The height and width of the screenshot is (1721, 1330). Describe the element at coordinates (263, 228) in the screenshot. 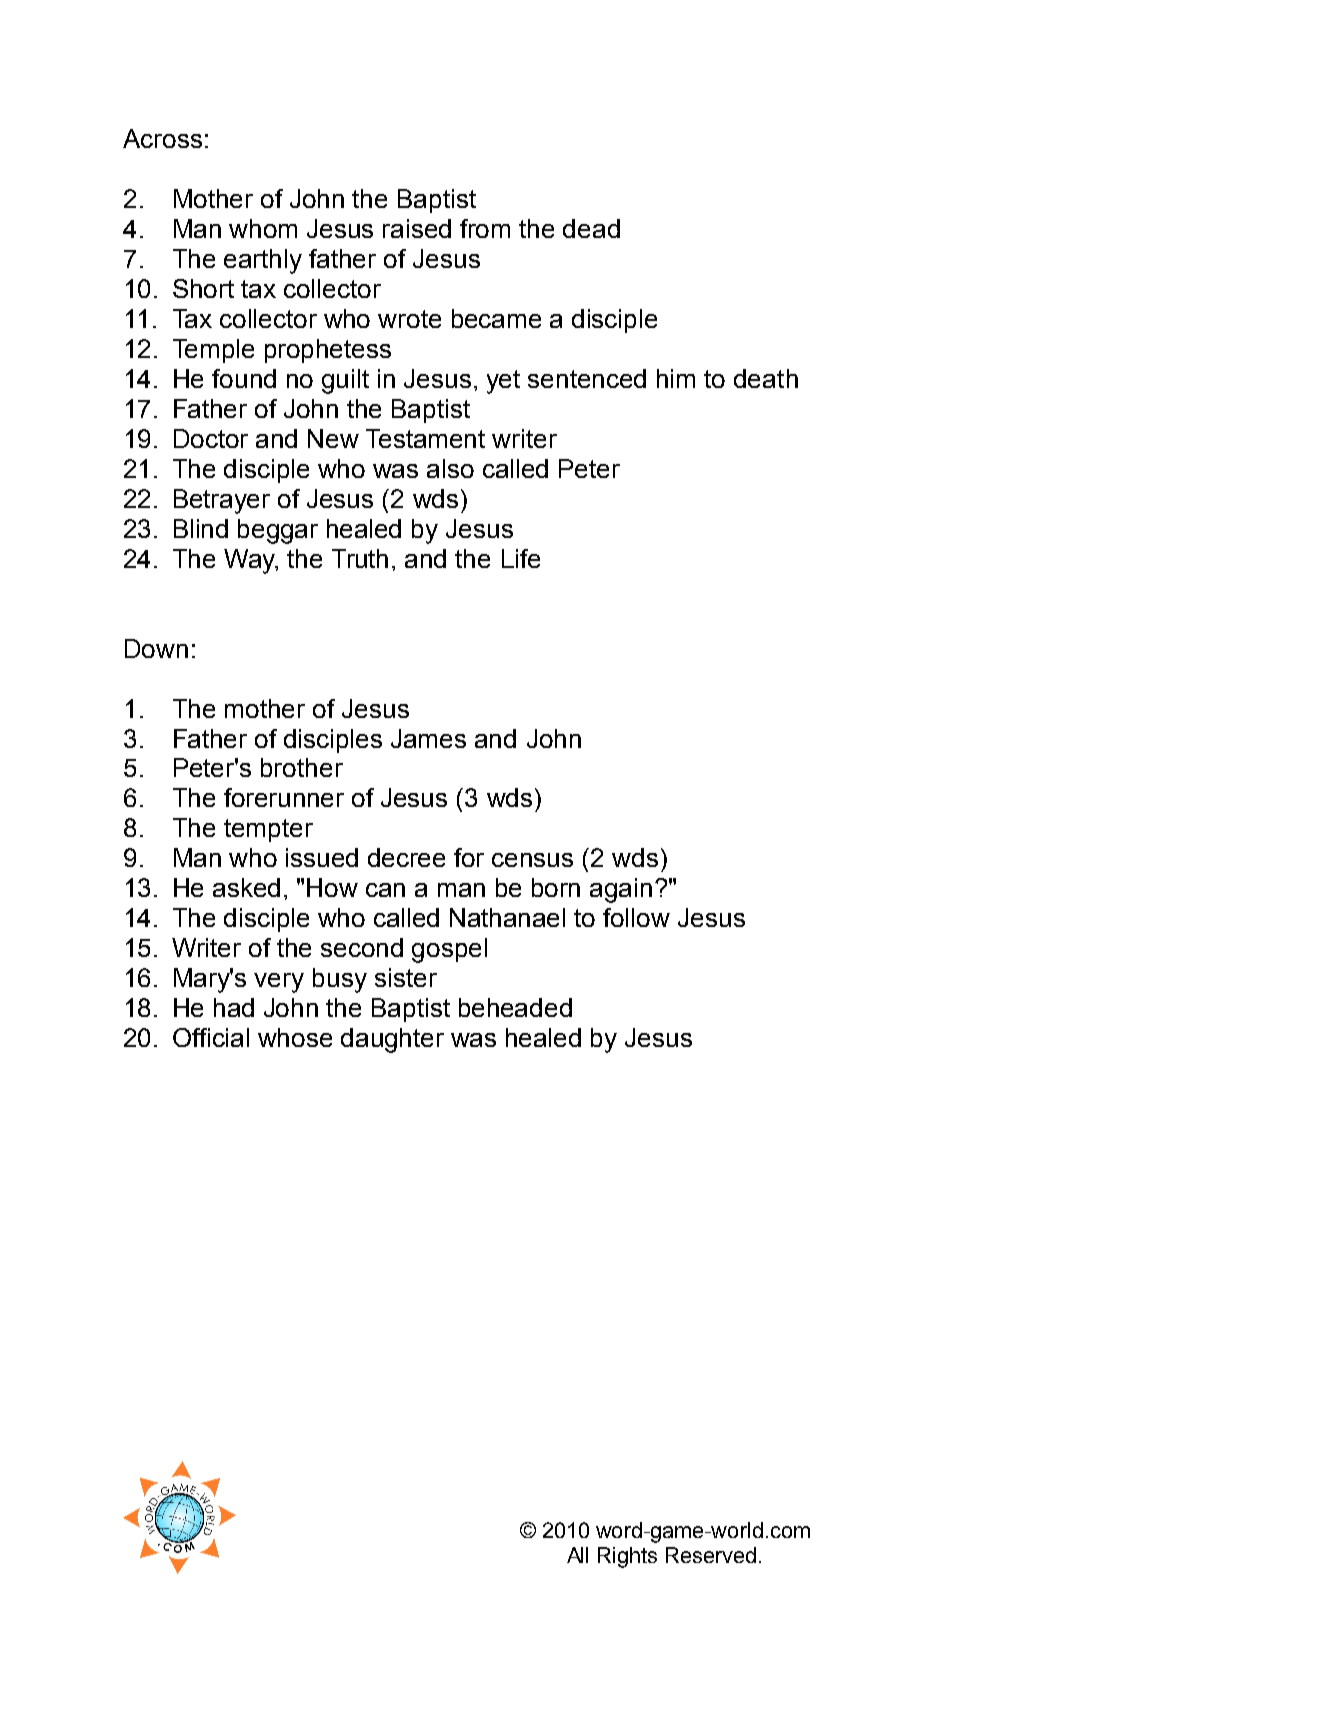

I see `whom` at that location.
